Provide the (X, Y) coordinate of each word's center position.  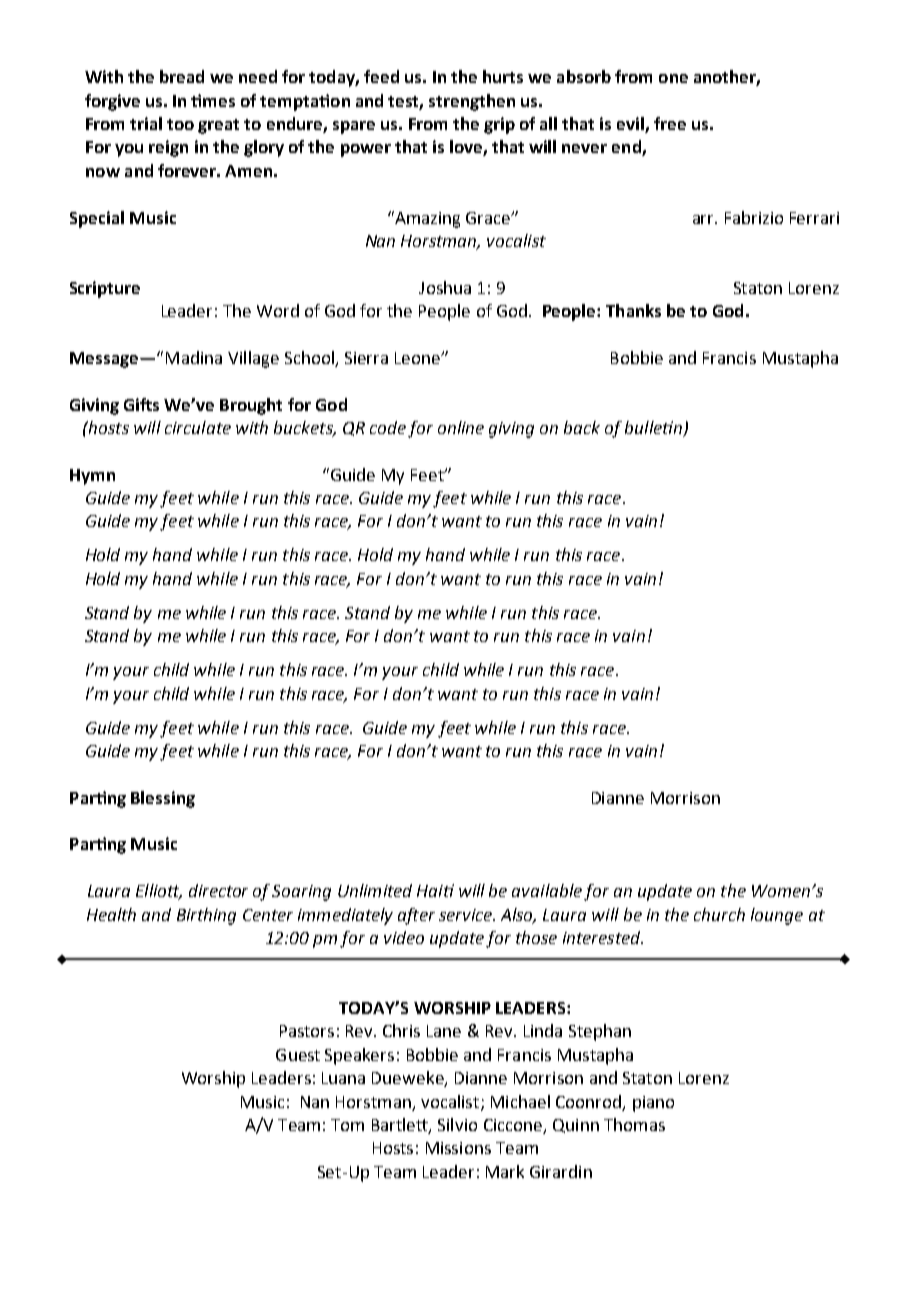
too (180, 124)
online (461, 427)
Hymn (92, 477)
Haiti (435, 890)
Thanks (633, 310)
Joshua (445, 287)
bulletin (654, 429)
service (466, 915)
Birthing (206, 916)
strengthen (472, 102)
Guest (298, 1055)
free (670, 123)
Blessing (163, 799)
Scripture (105, 289)
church (719, 914)
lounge (777, 916)
